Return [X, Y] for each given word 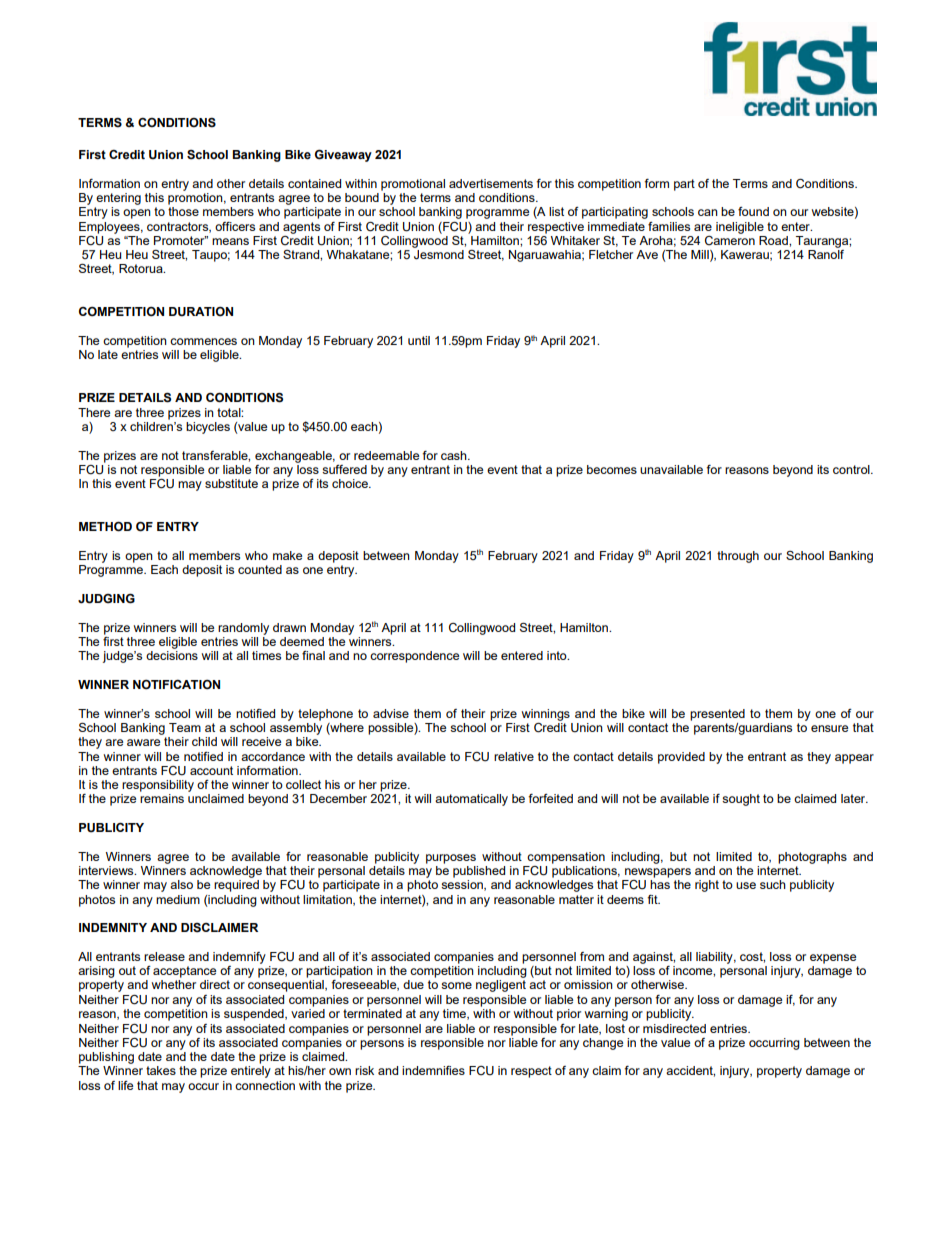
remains [162, 798]
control [852, 469]
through [738, 557]
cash [455, 455]
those [183, 211]
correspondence [414, 657]
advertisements [491, 183]
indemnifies [433, 1070]
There [94, 412]
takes [161, 1070]
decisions [172, 655]
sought [741, 800]
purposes [451, 859]
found [753, 211]
